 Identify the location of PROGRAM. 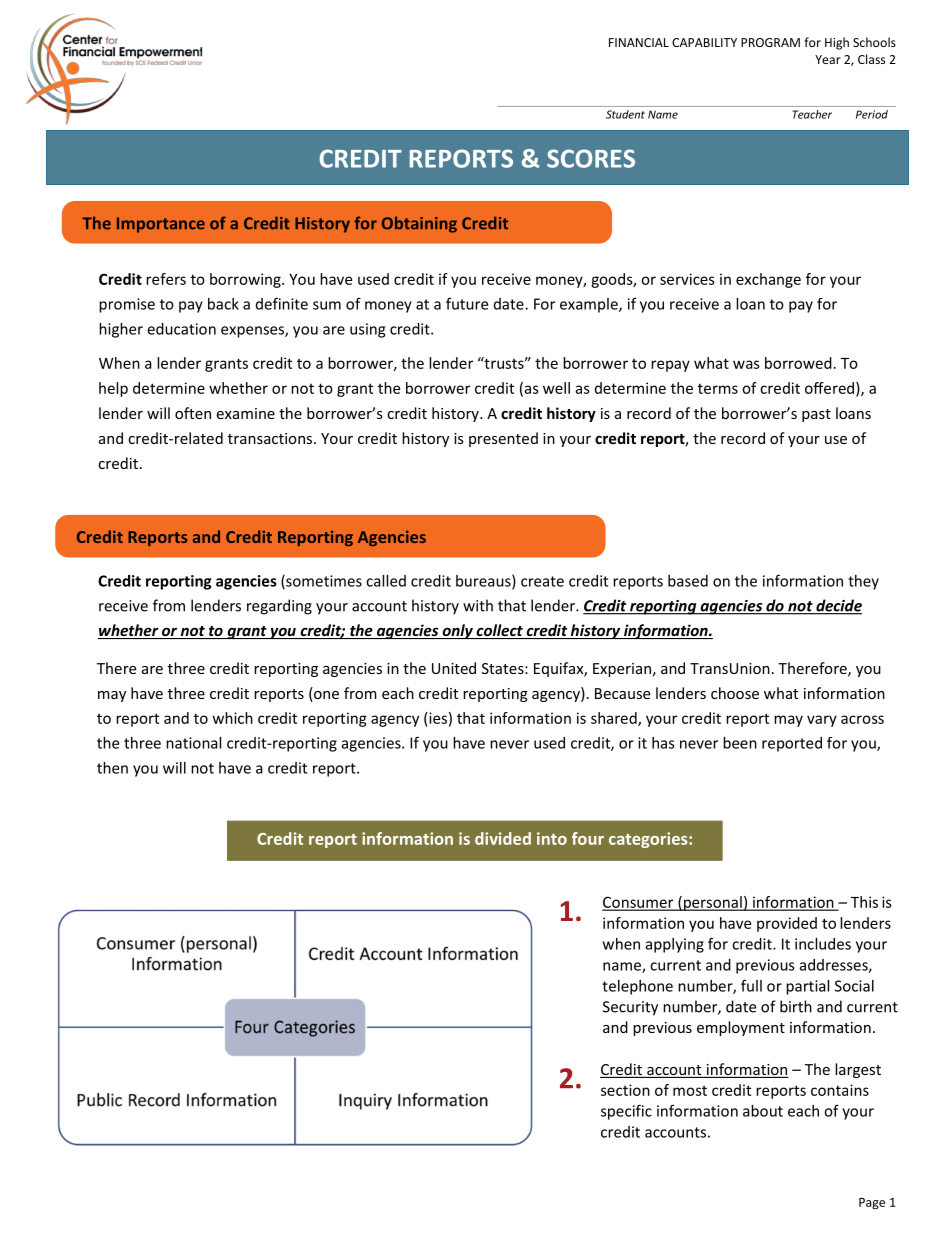
(770, 42).
